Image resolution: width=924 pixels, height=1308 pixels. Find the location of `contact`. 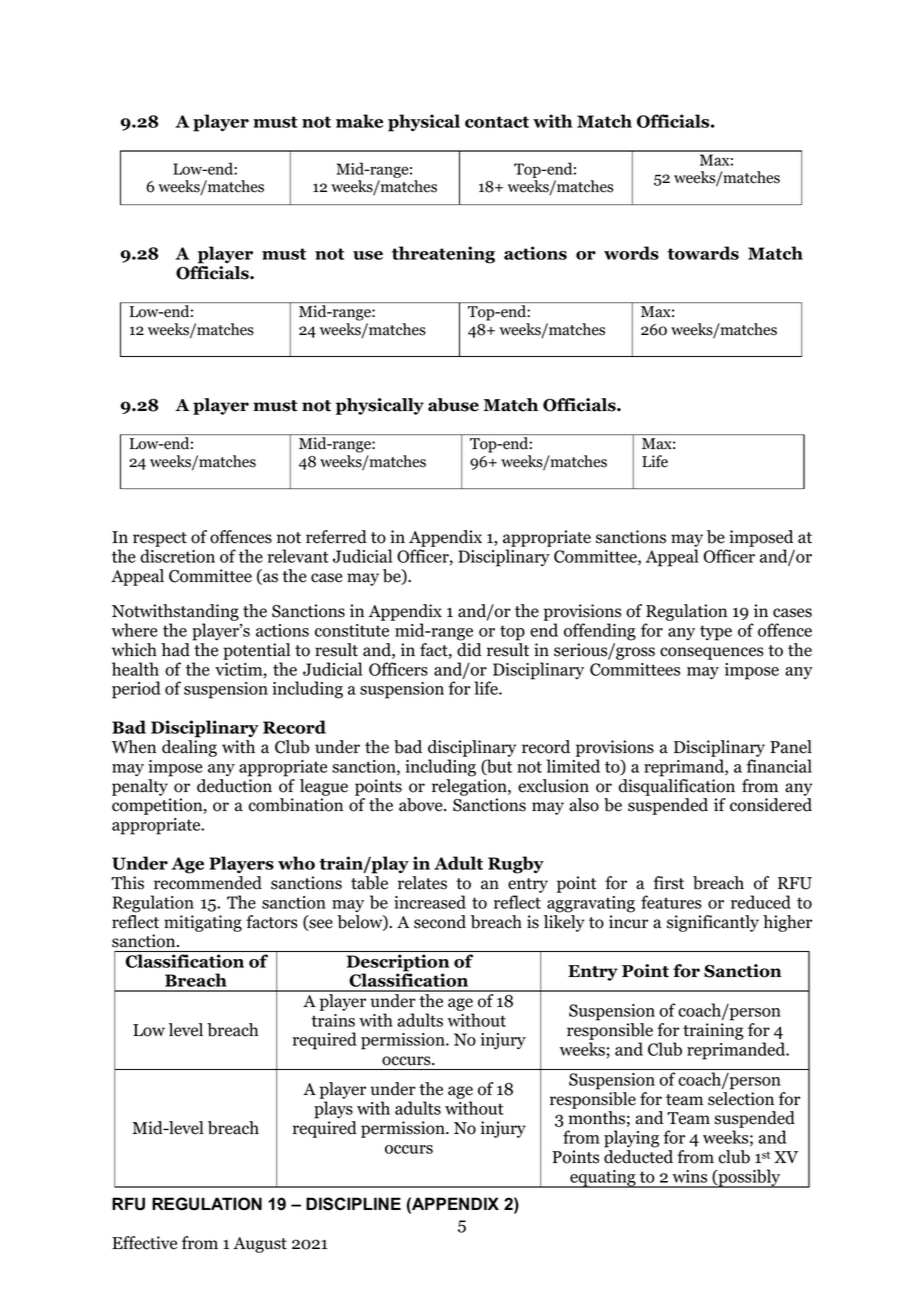

contact is located at coordinates (497, 122).
